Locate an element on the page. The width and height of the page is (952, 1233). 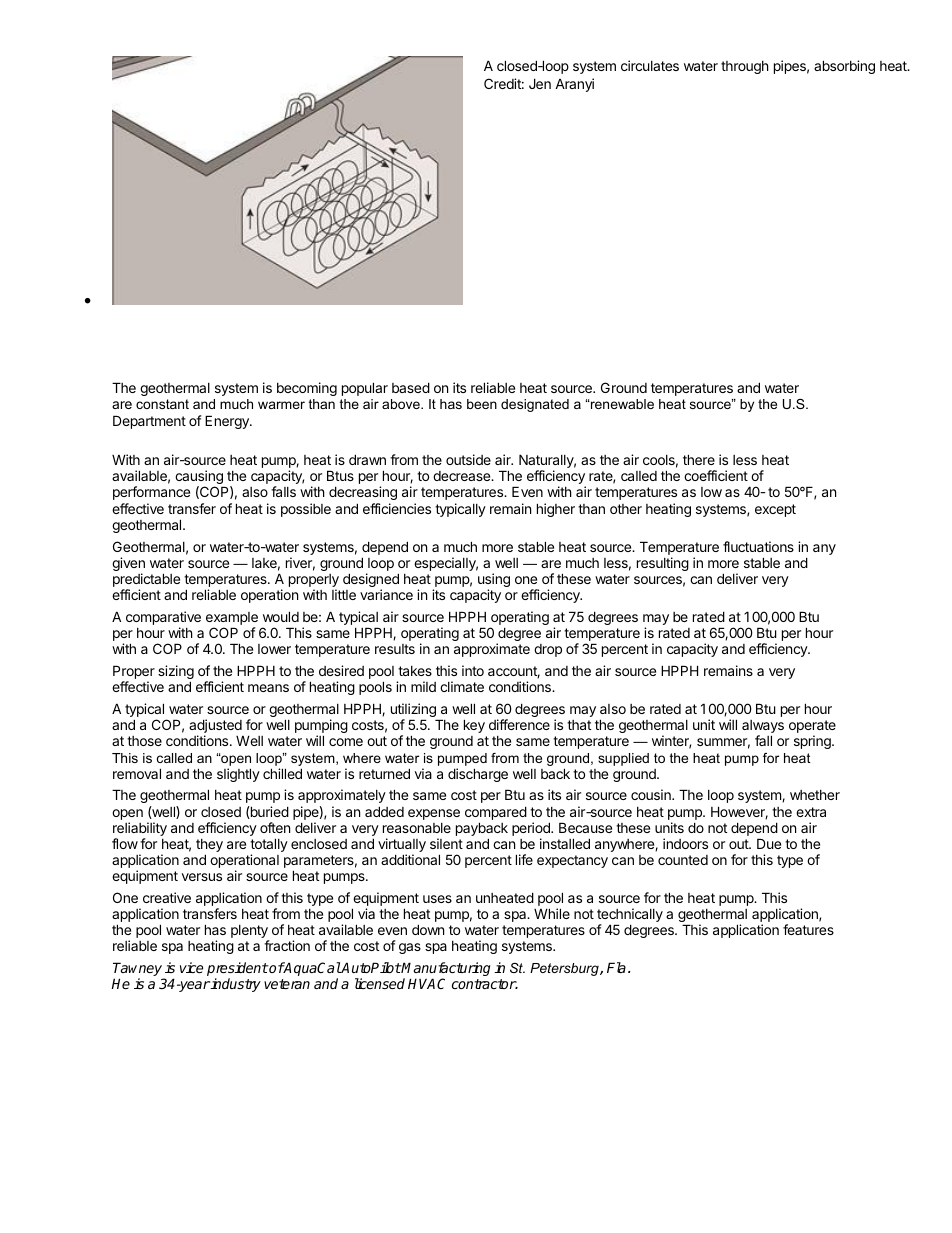
except is located at coordinates (775, 510).
